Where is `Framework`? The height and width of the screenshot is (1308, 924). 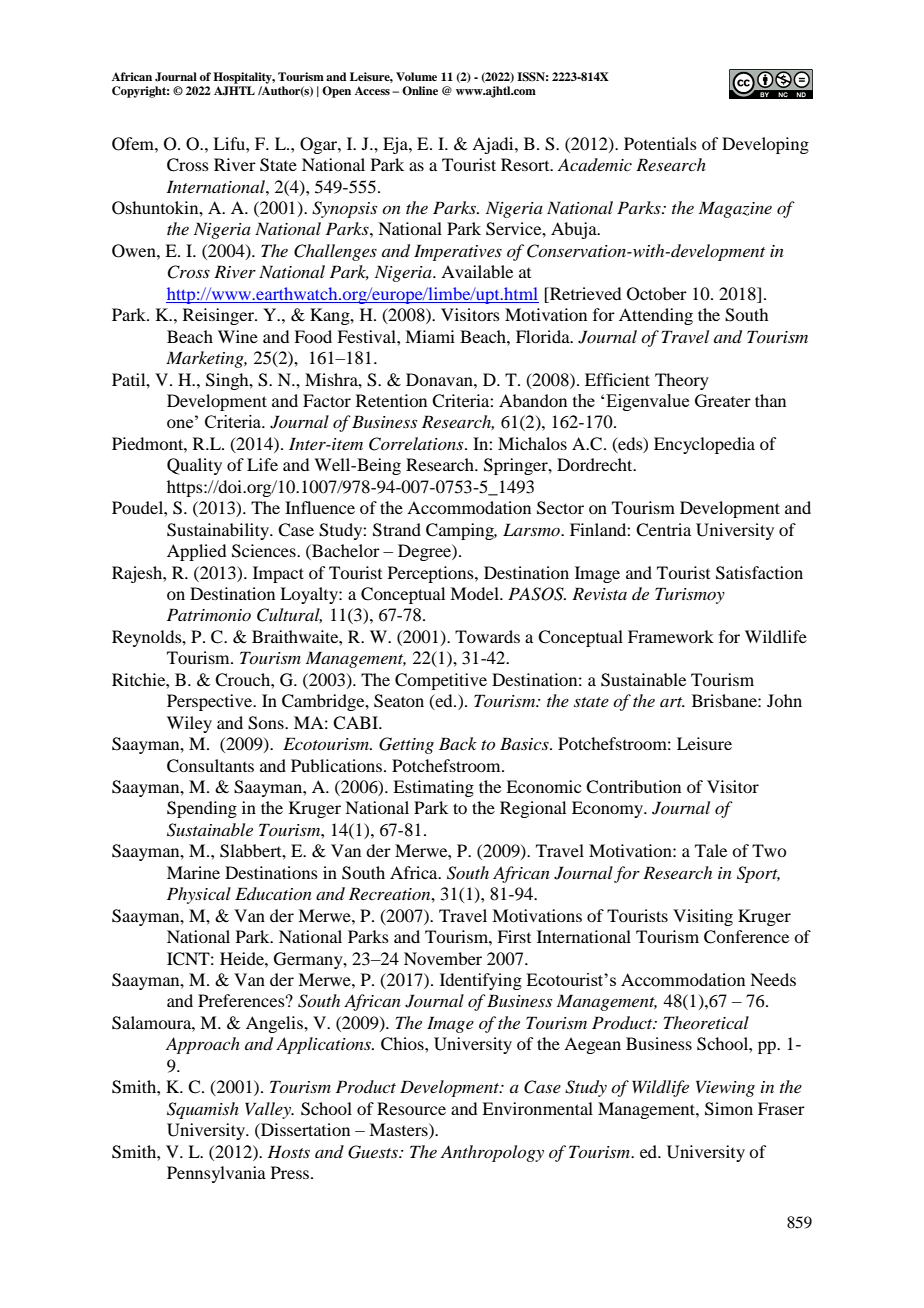
Framework is located at coordinates (671, 636).
